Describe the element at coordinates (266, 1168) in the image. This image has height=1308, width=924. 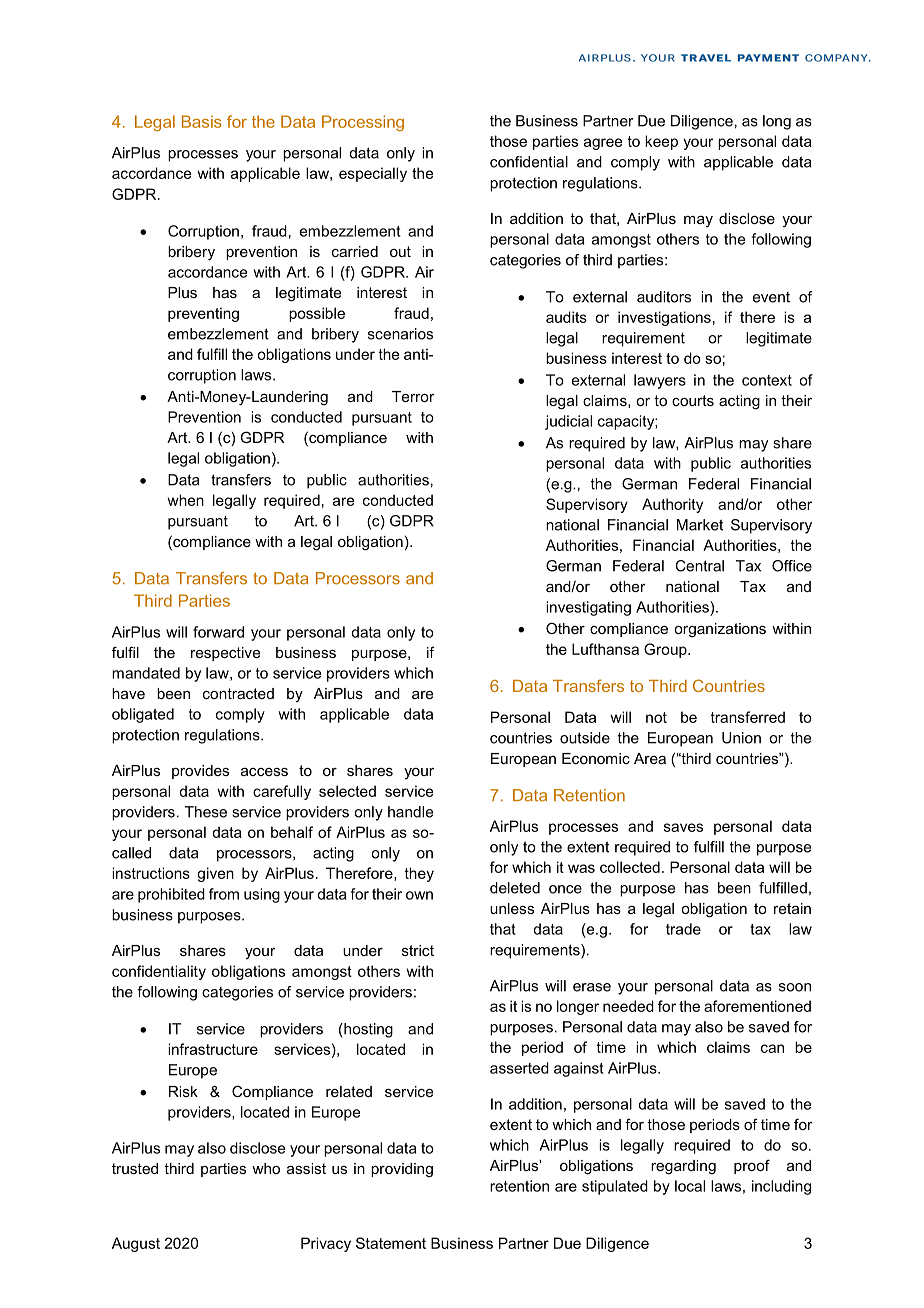
I see `who` at that location.
